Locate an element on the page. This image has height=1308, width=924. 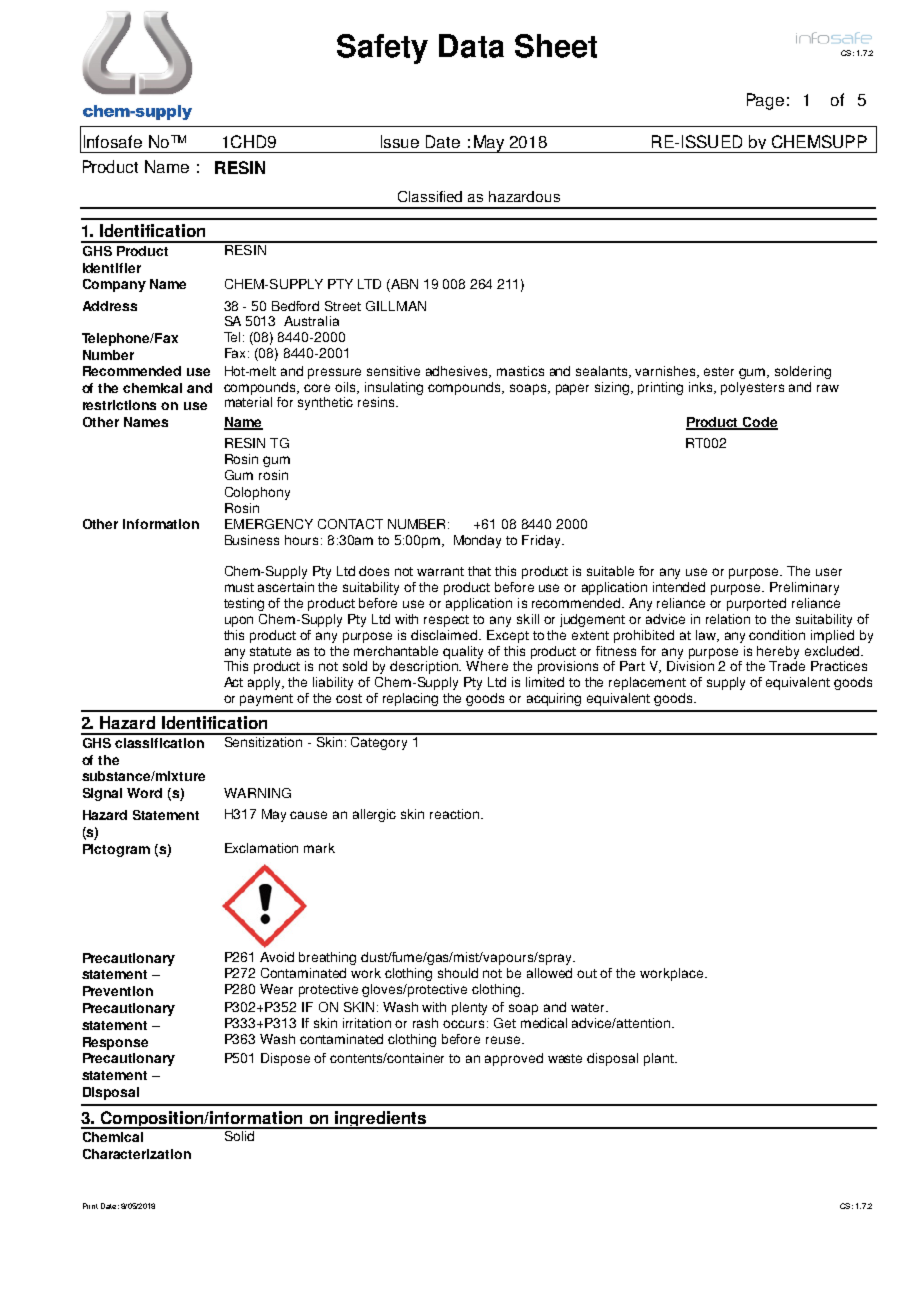
ingredients is located at coordinates (381, 1120).
